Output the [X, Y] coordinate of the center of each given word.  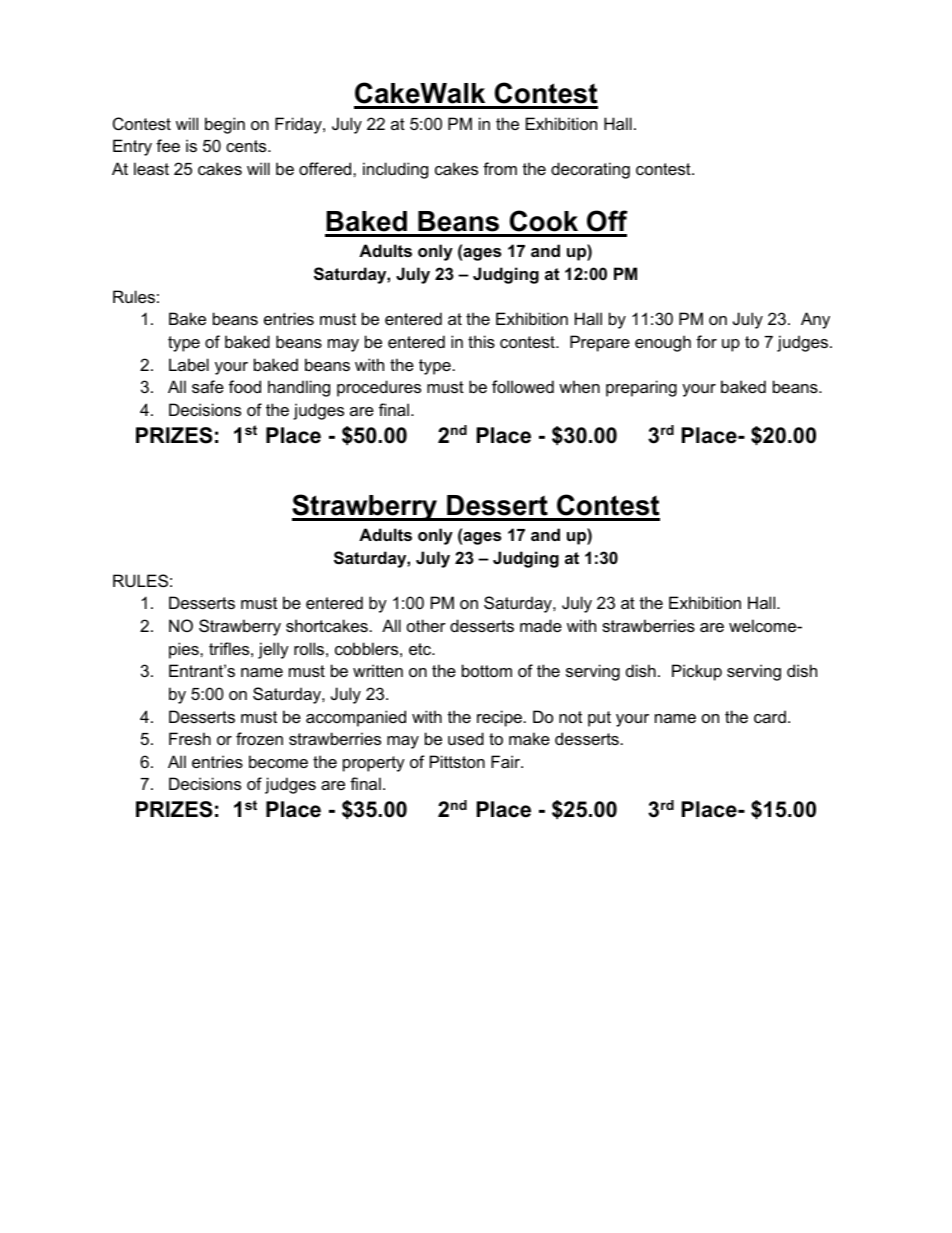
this [481, 341]
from [500, 168]
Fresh [190, 738]
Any [815, 320]
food [245, 386]
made [541, 625]
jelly [273, 650]
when [579, 386]
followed [523, 386]
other [426, 625]
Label [189, 364]
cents [247, 146]
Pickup [697, 672]
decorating [590, 170]
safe [208, 386]
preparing [641, 388]
